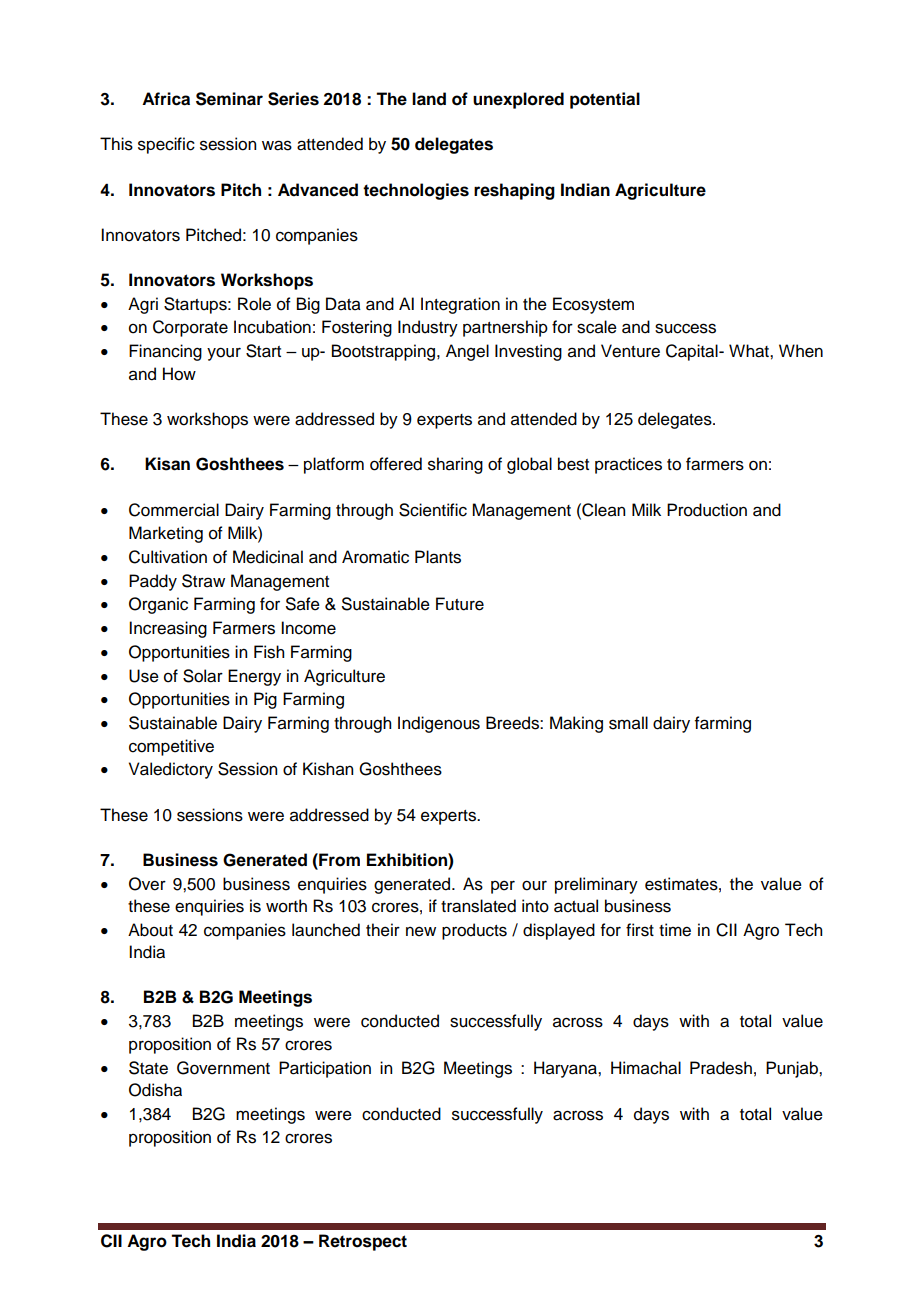 The height and width of the screenshot is (1307, 924). Describe the element at coordinates (363, 1242) in the screenshot. I see `Retrospect` at that location.
